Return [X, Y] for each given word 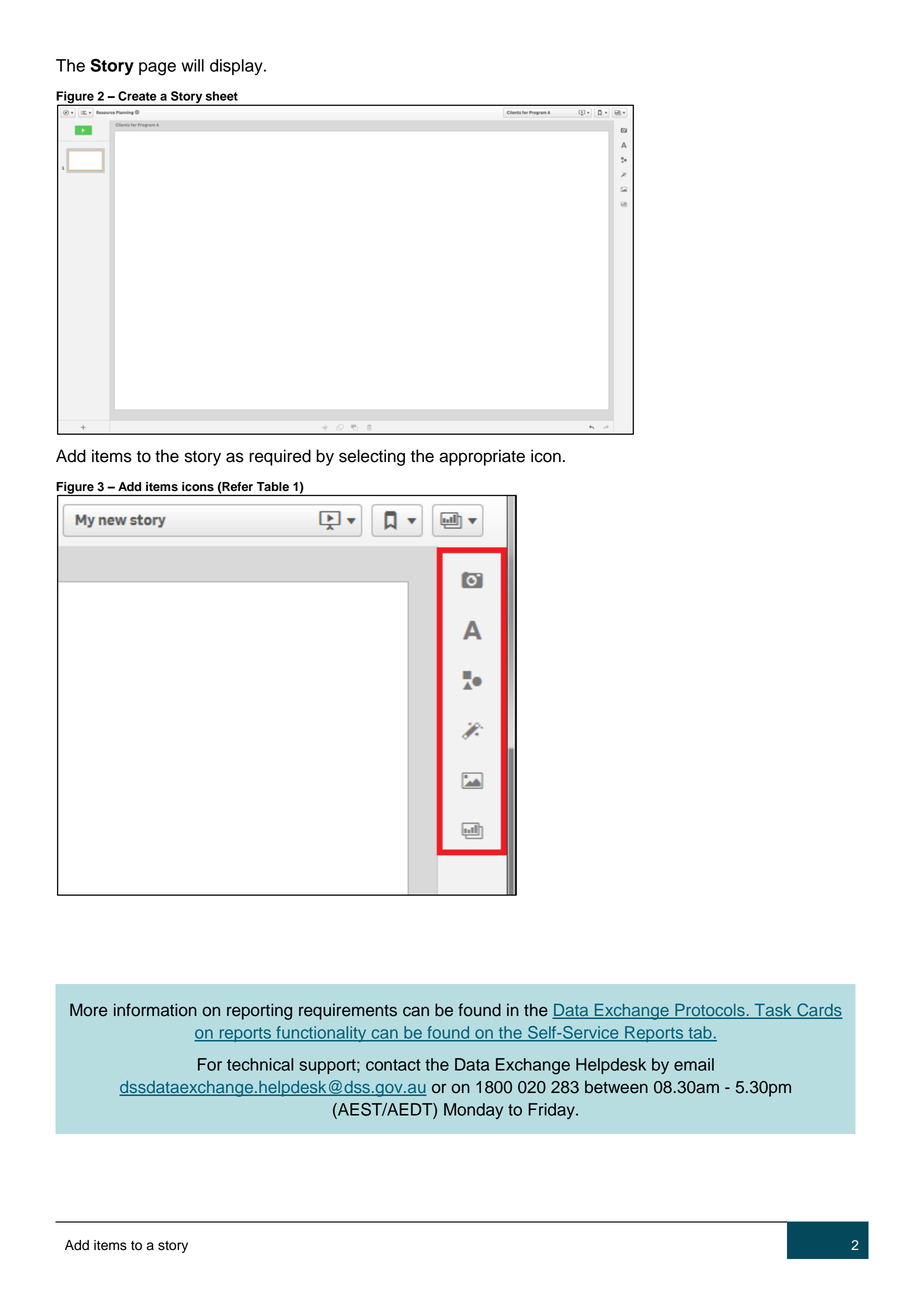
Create [137, 96]
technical [260, 1064]
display [237, 67]
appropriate [482, 457]
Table [273, 487]
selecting [372, 457]
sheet [222, 96]
